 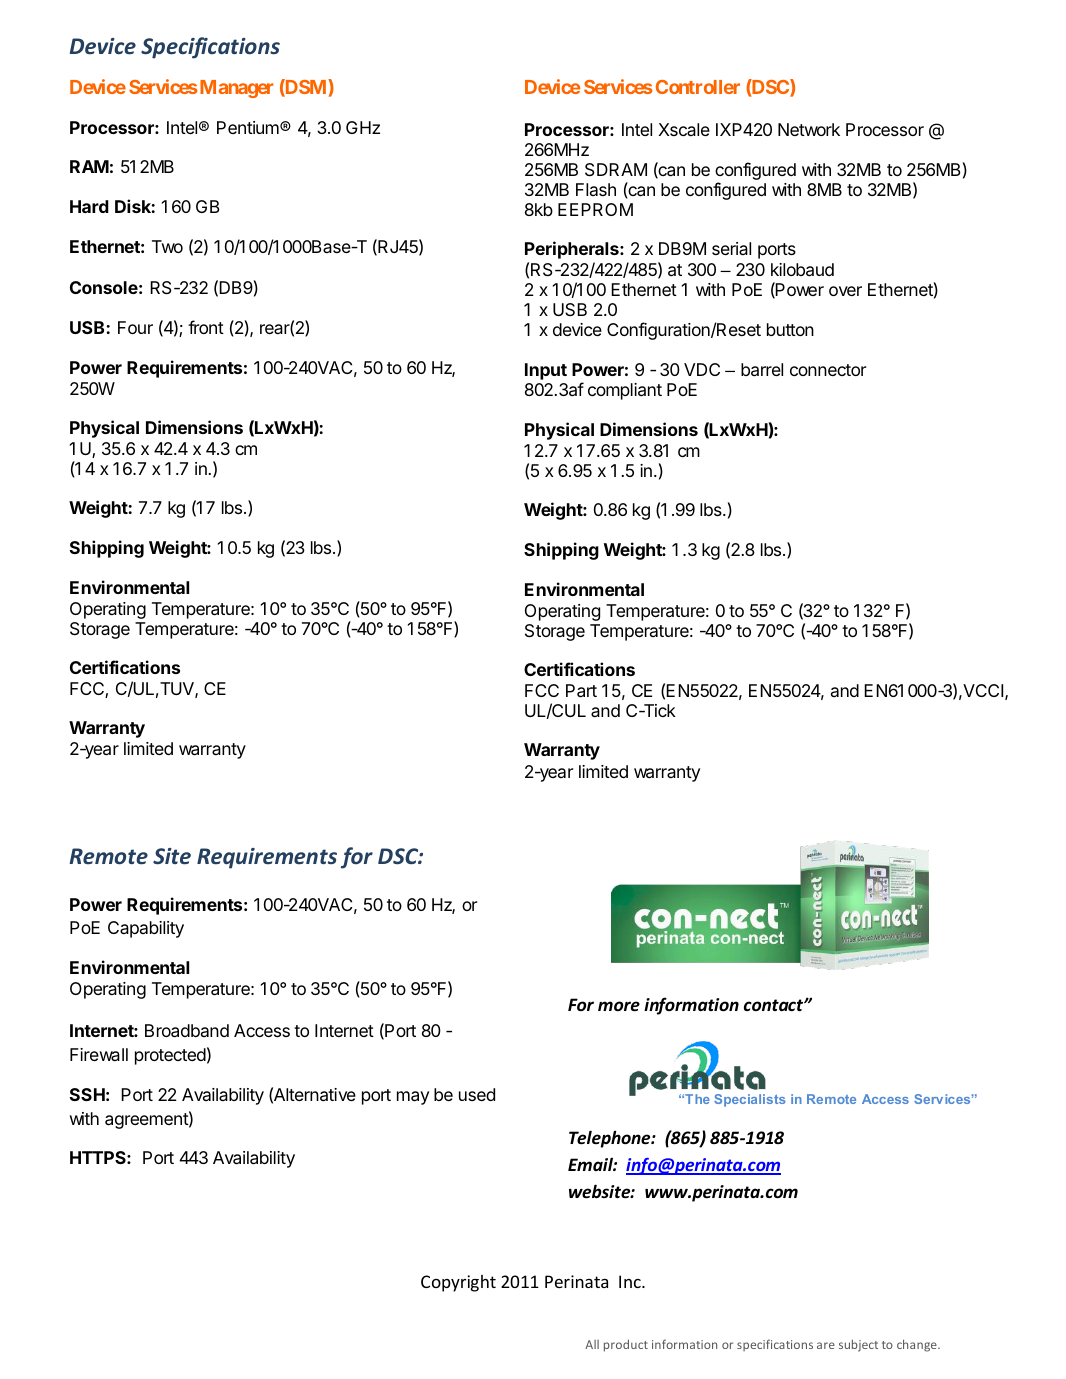 I want to click on more, so click(x=619, y=1006).
